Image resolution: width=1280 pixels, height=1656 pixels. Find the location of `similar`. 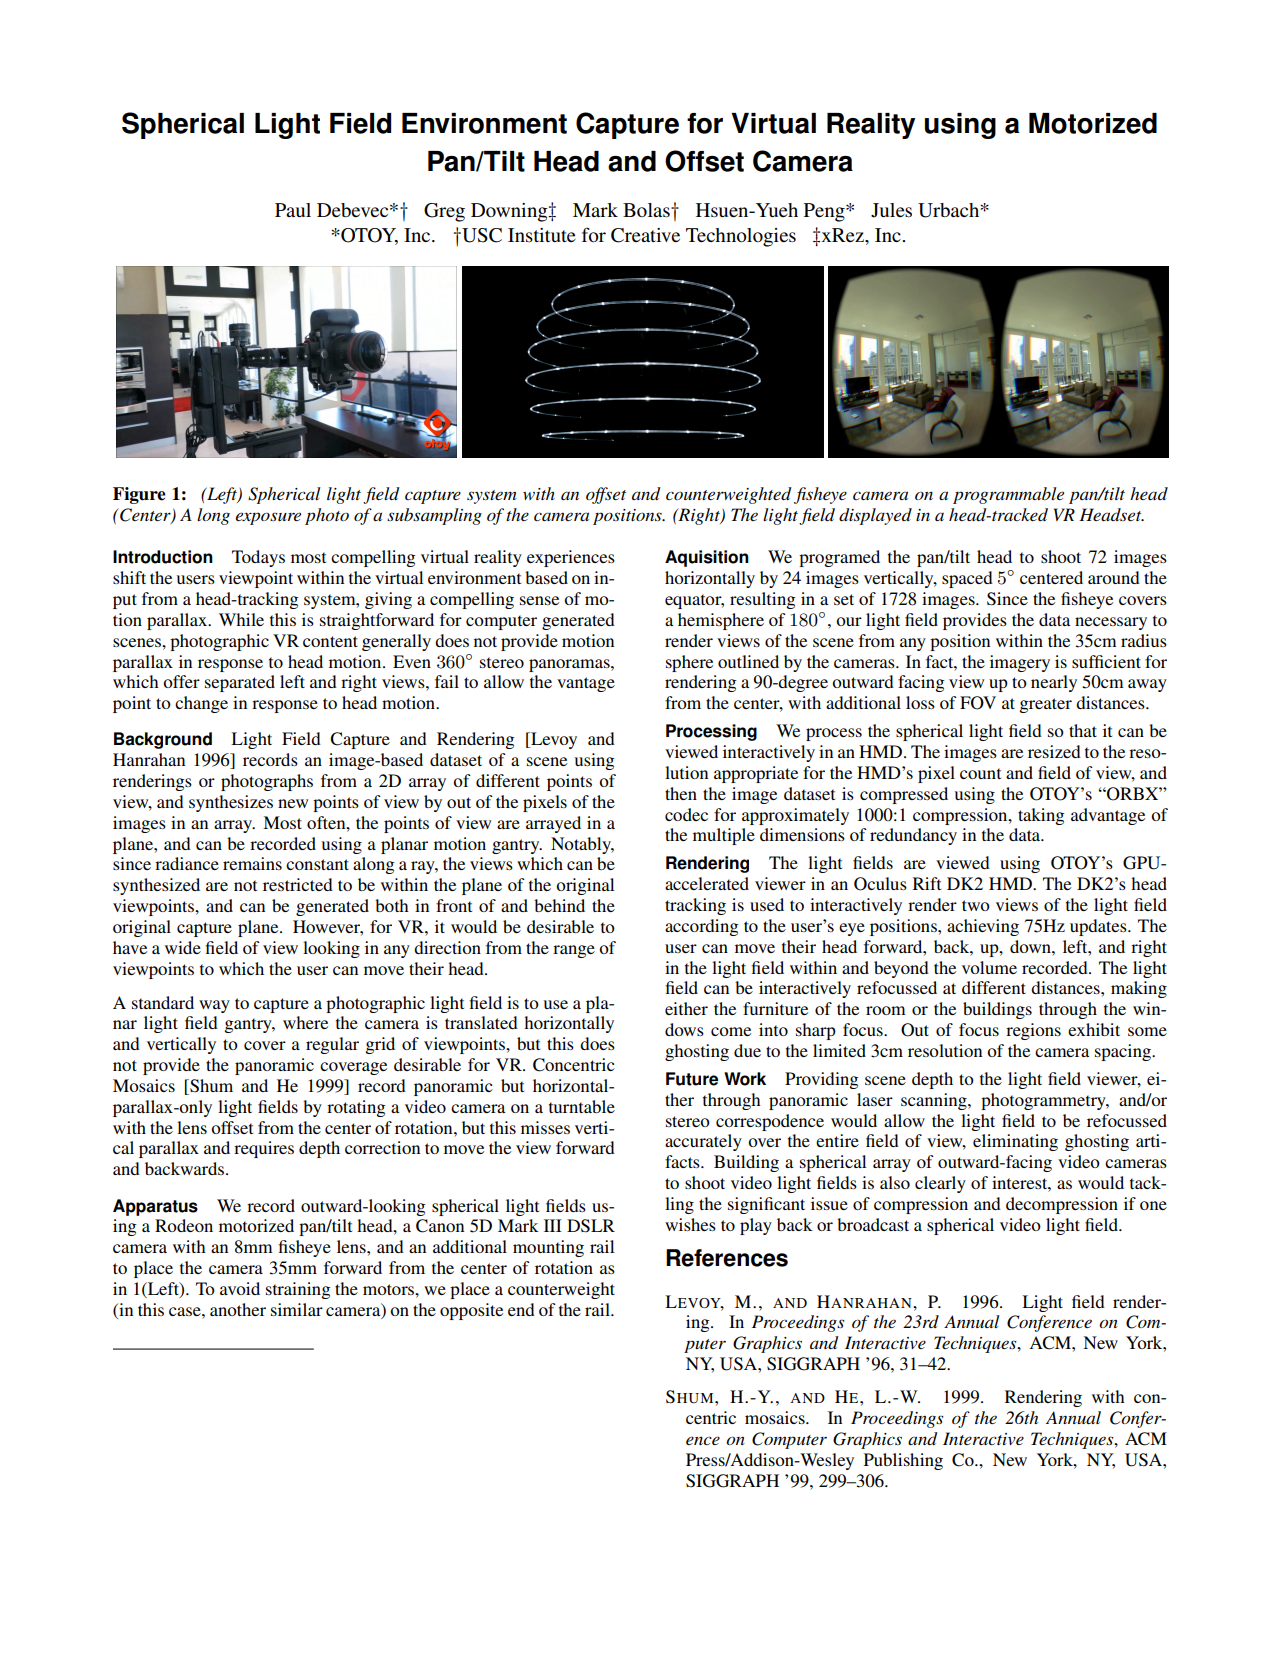

similar is located at coordinates (297, 1309).
